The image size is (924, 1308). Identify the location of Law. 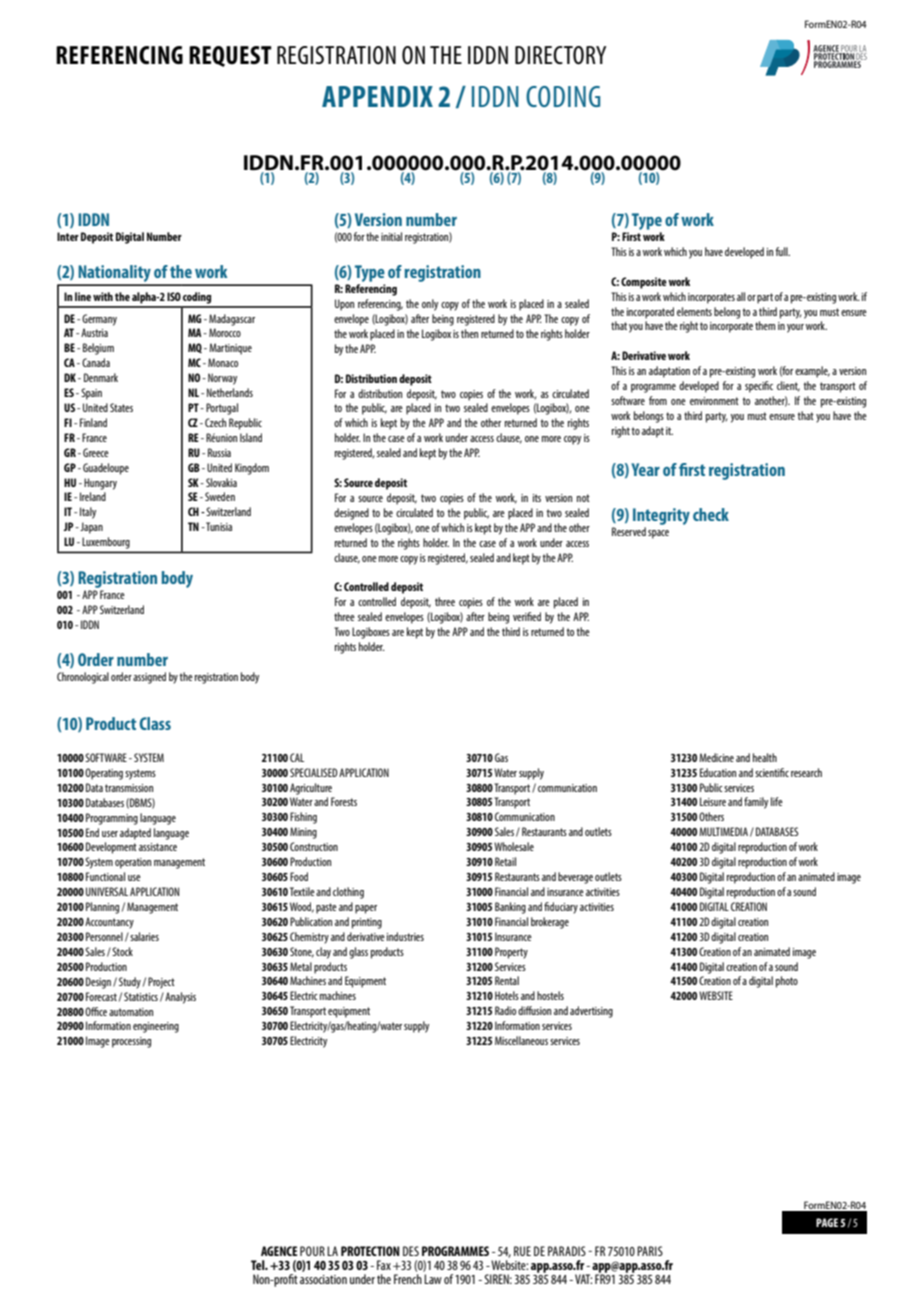
(433, 1279).
